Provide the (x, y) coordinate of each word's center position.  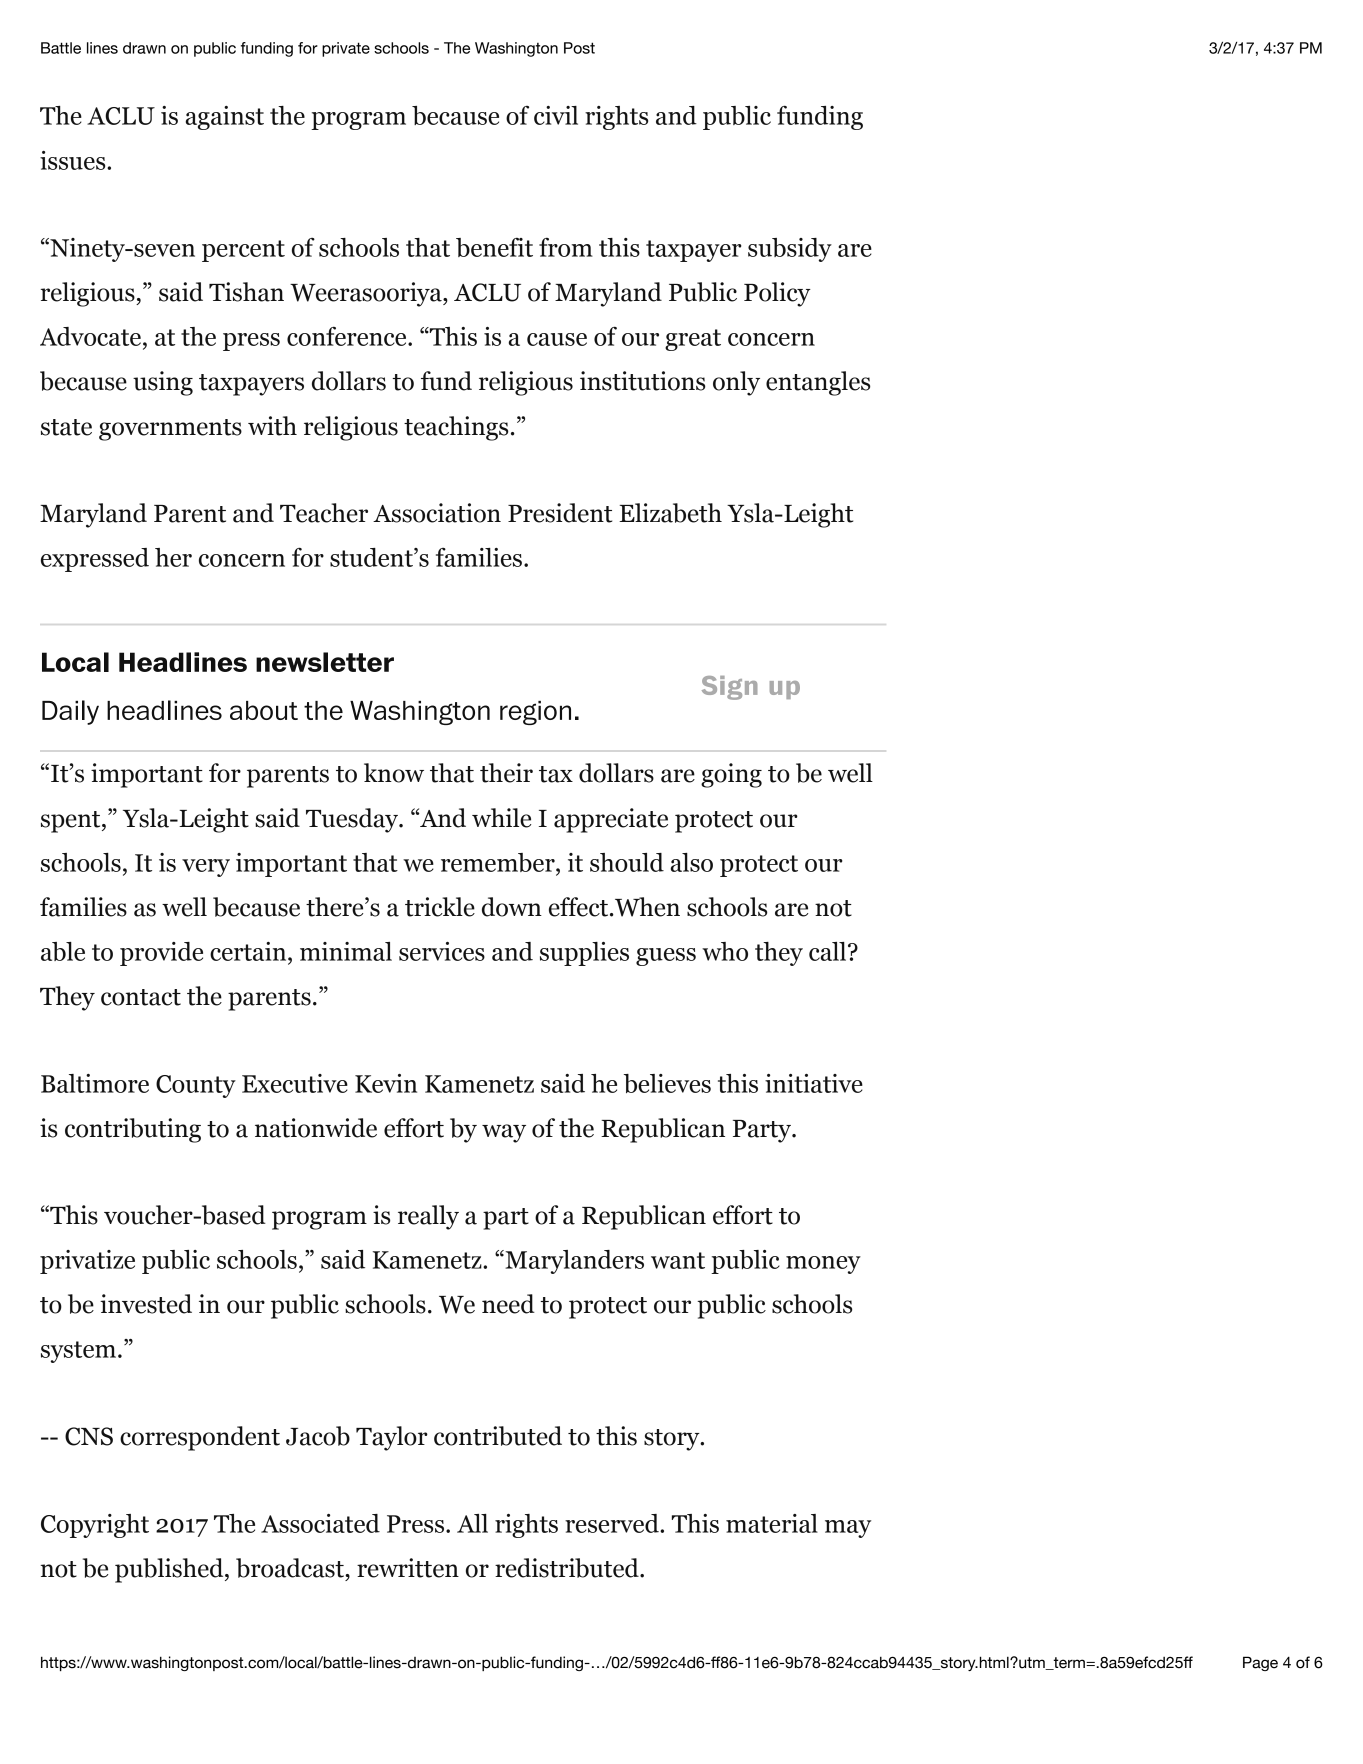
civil (556, 115)
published (170, 1570)
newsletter (325, 662)
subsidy (790, 250)
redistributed (568, 1568)
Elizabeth (670, 513)
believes (667, 1083)
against (225, 118)
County (196, 1086)
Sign (729, 688)
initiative (814, 1083)
